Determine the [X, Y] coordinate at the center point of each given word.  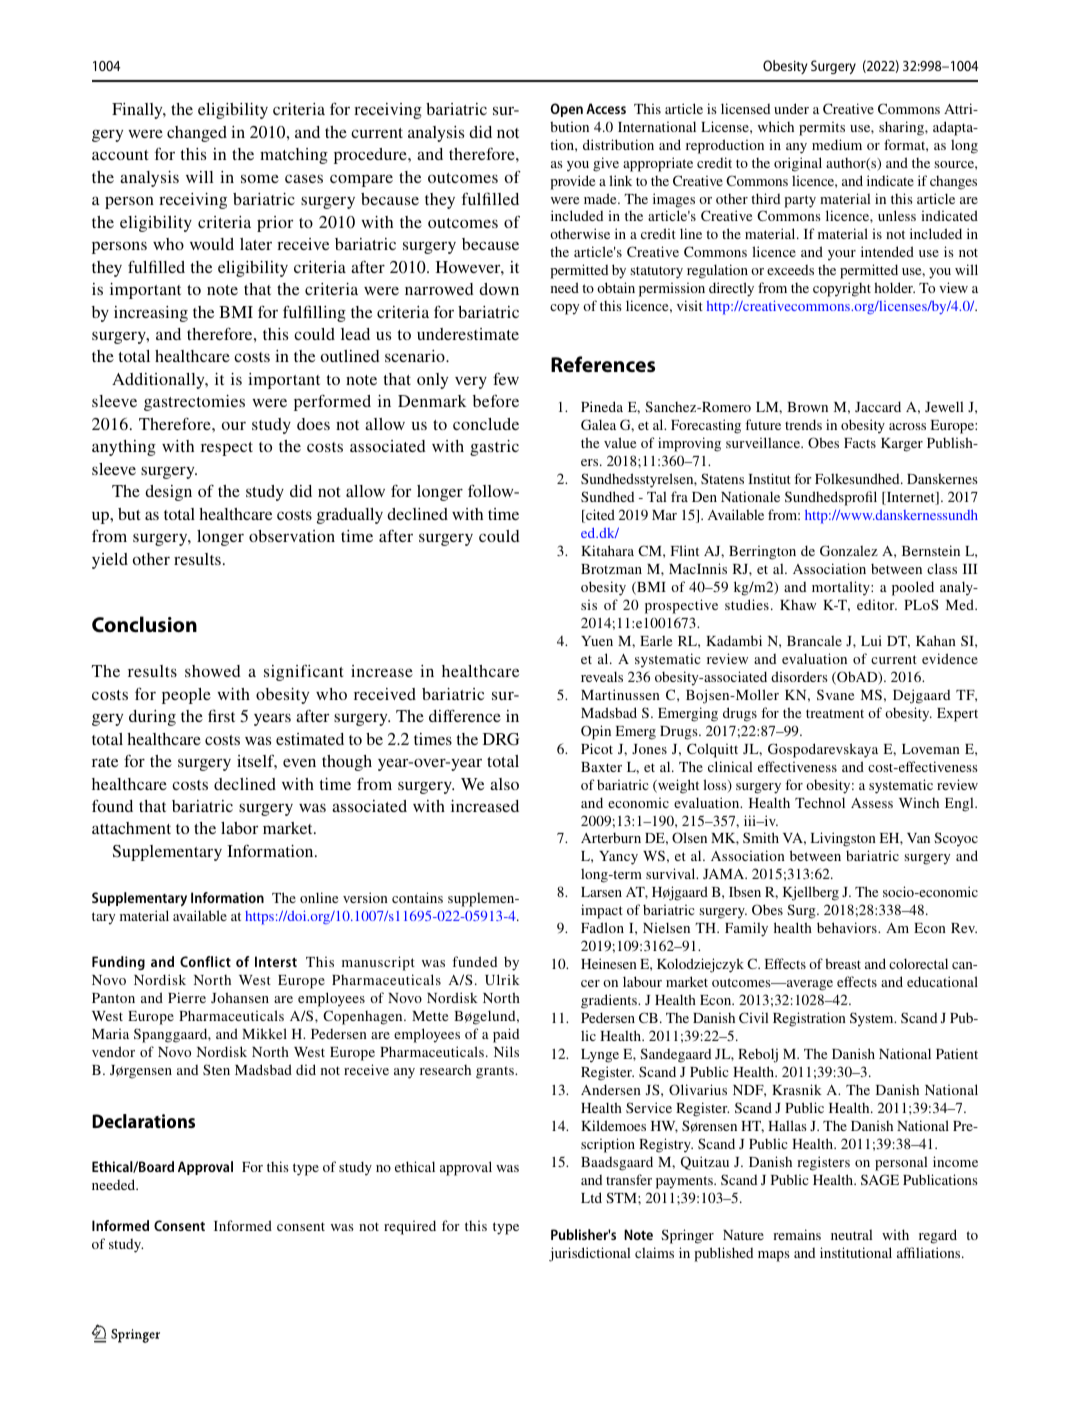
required [410, 1227]
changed [197, 134]
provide [572, 182]
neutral [851, 1234]
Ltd [591, 1197]
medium [837, 144]
